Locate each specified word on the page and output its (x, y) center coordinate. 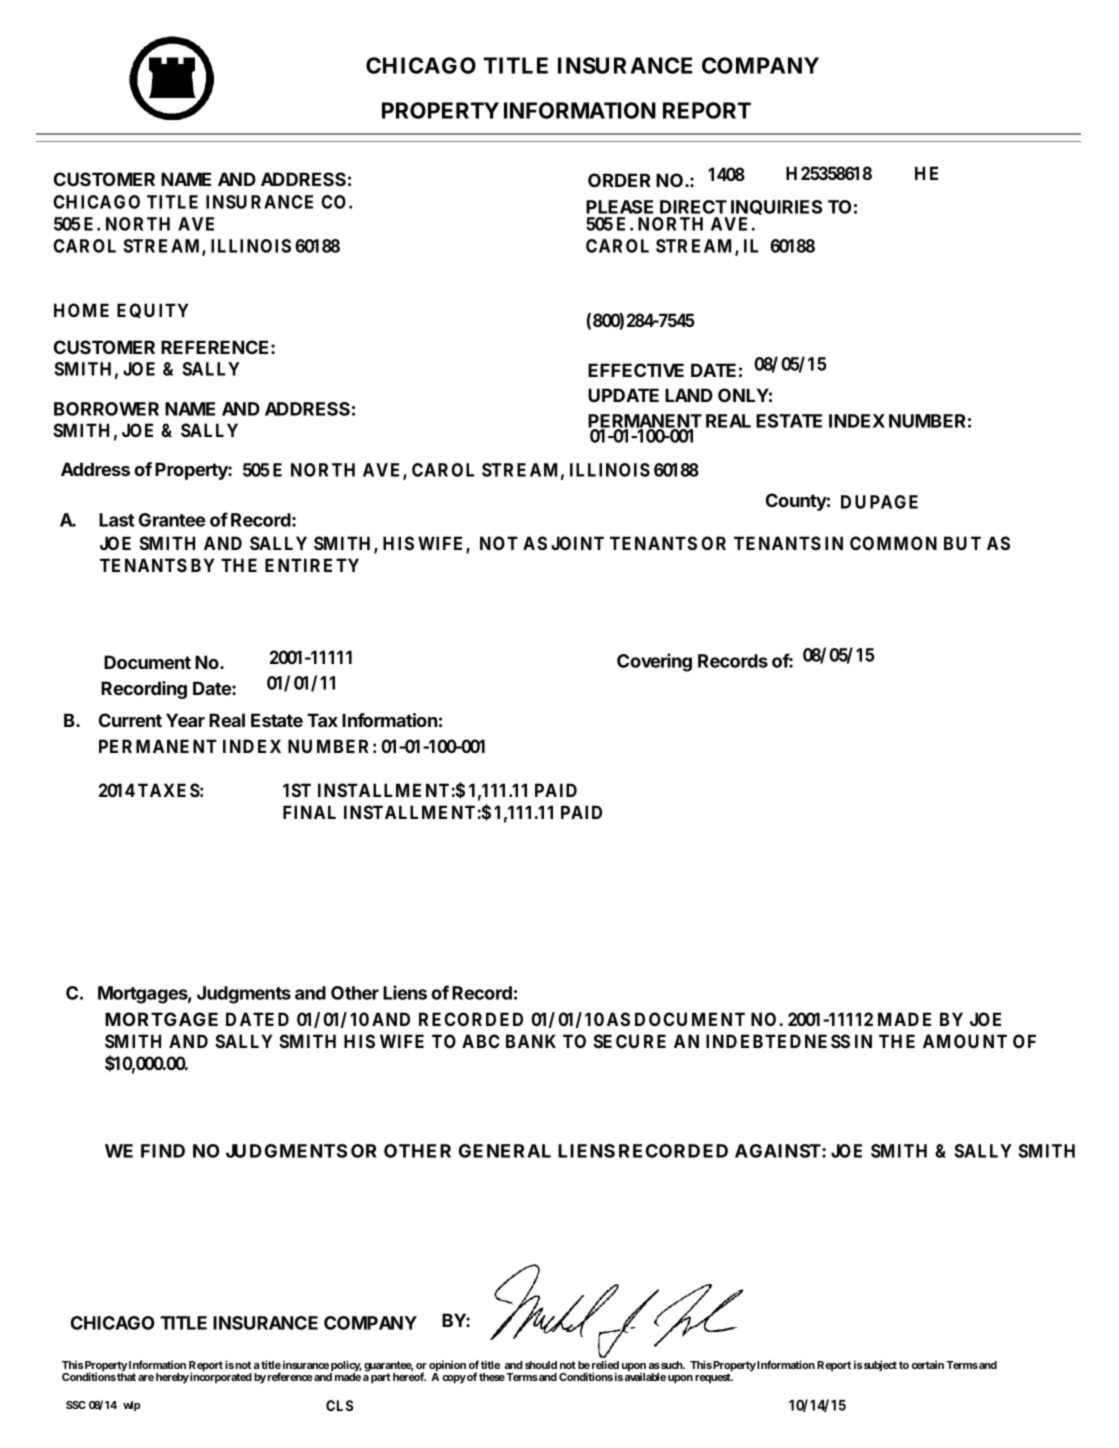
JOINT (577, 543)
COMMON (893, 543)
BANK (531, 1041)
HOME (81, 310)
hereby (172, 1378)
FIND (163, 1151)
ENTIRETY (312, 565)
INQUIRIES (776, 207)
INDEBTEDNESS (778, 1041)
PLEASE (619, 207)
